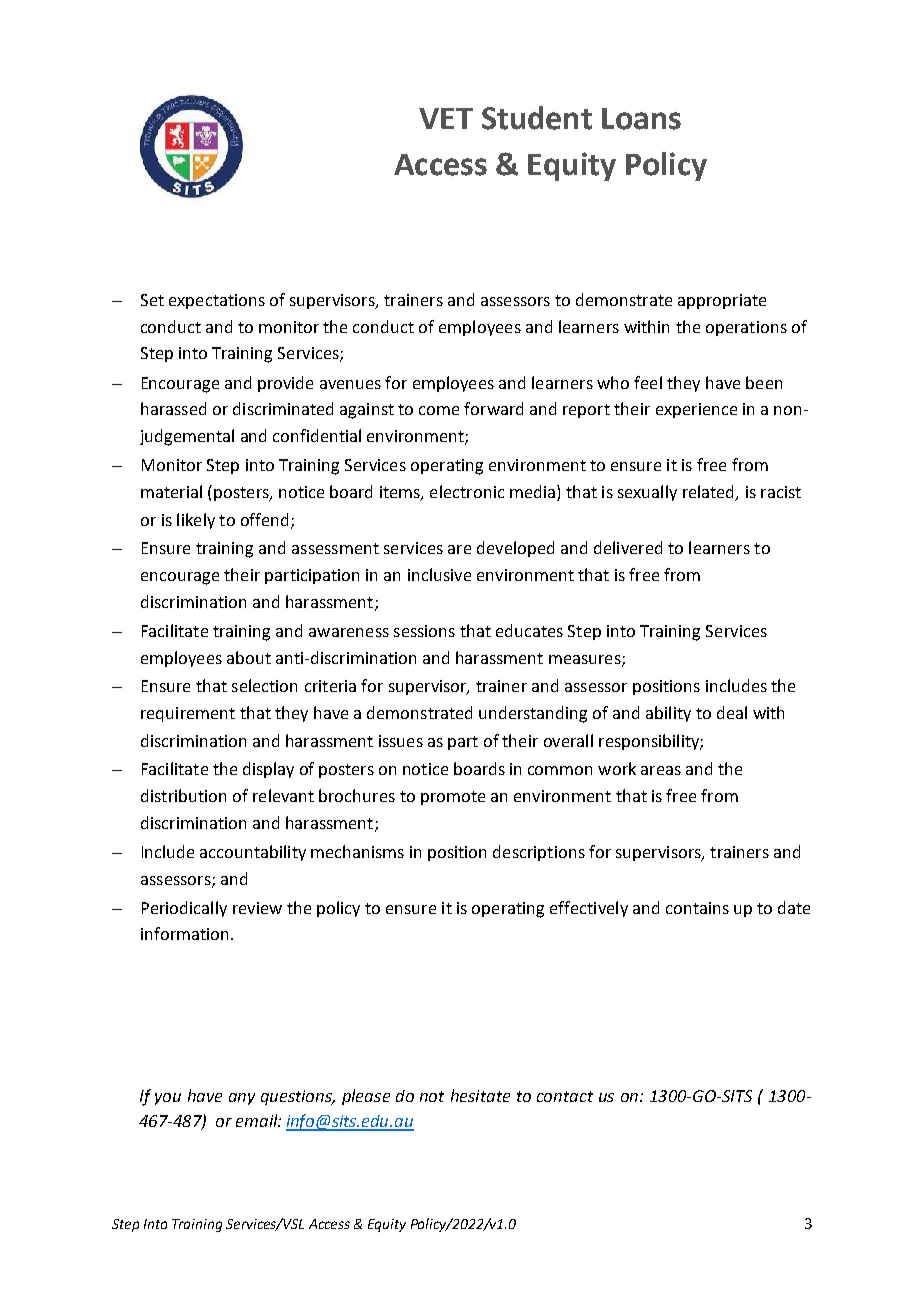 The image size is (924, 1308). What do you see at coordinates (446, 118) in the screenshot?
I see `VET` at bounding box center [446, 118].
